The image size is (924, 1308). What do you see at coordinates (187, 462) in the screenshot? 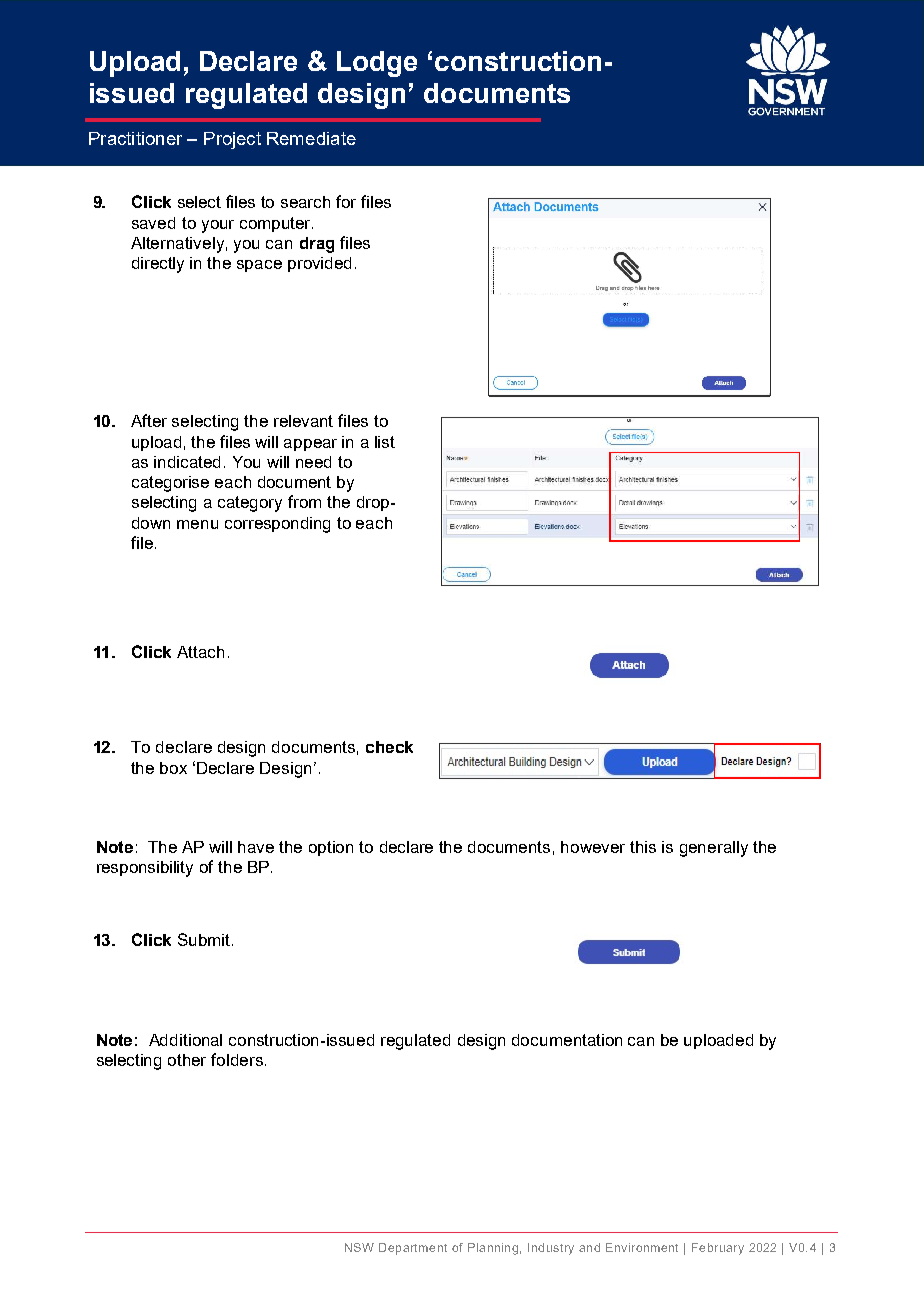
I see `indicated` at bounding box center [187, 462].
